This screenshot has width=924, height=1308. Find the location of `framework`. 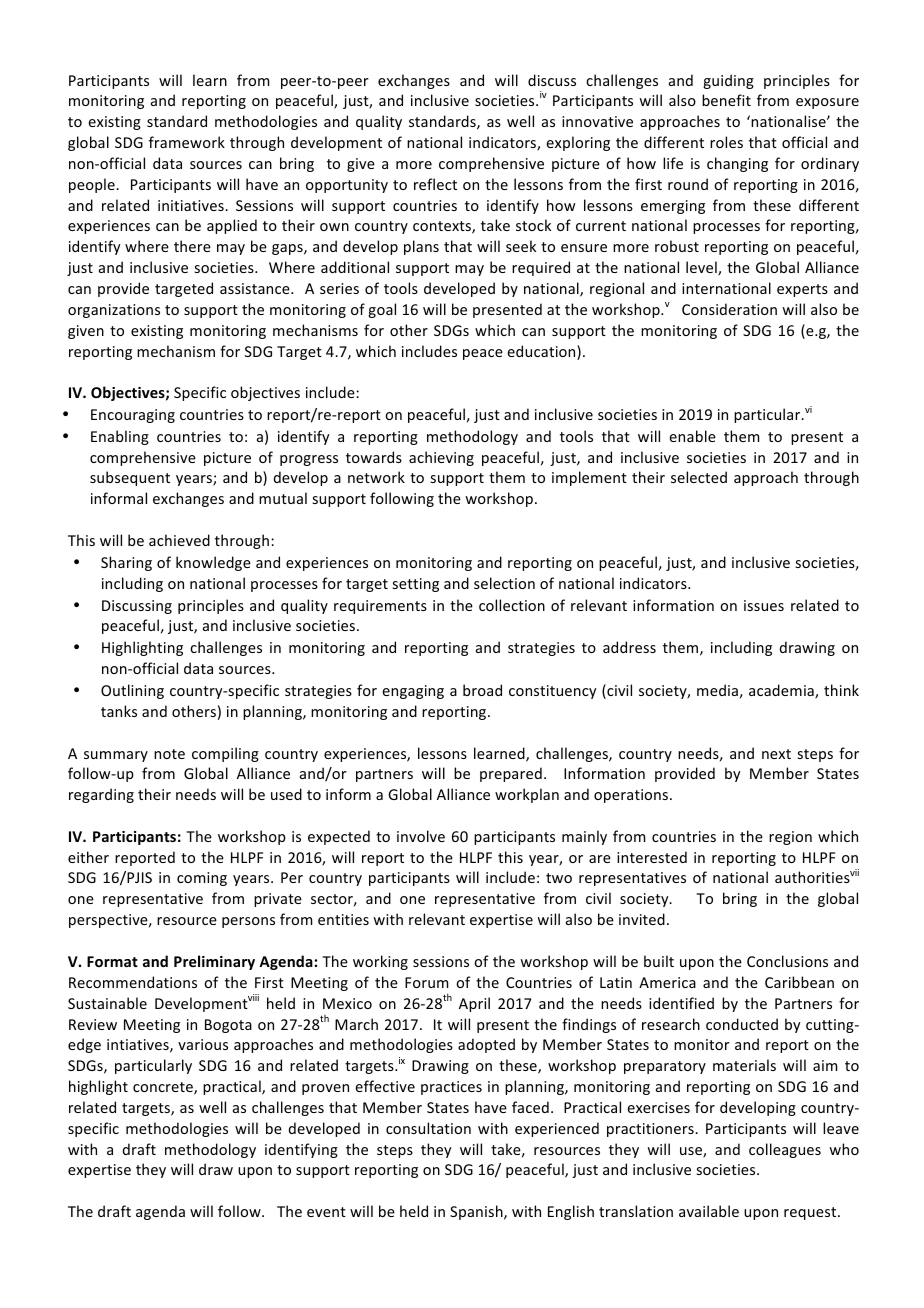

framework is located at coordinates (187, 142).
